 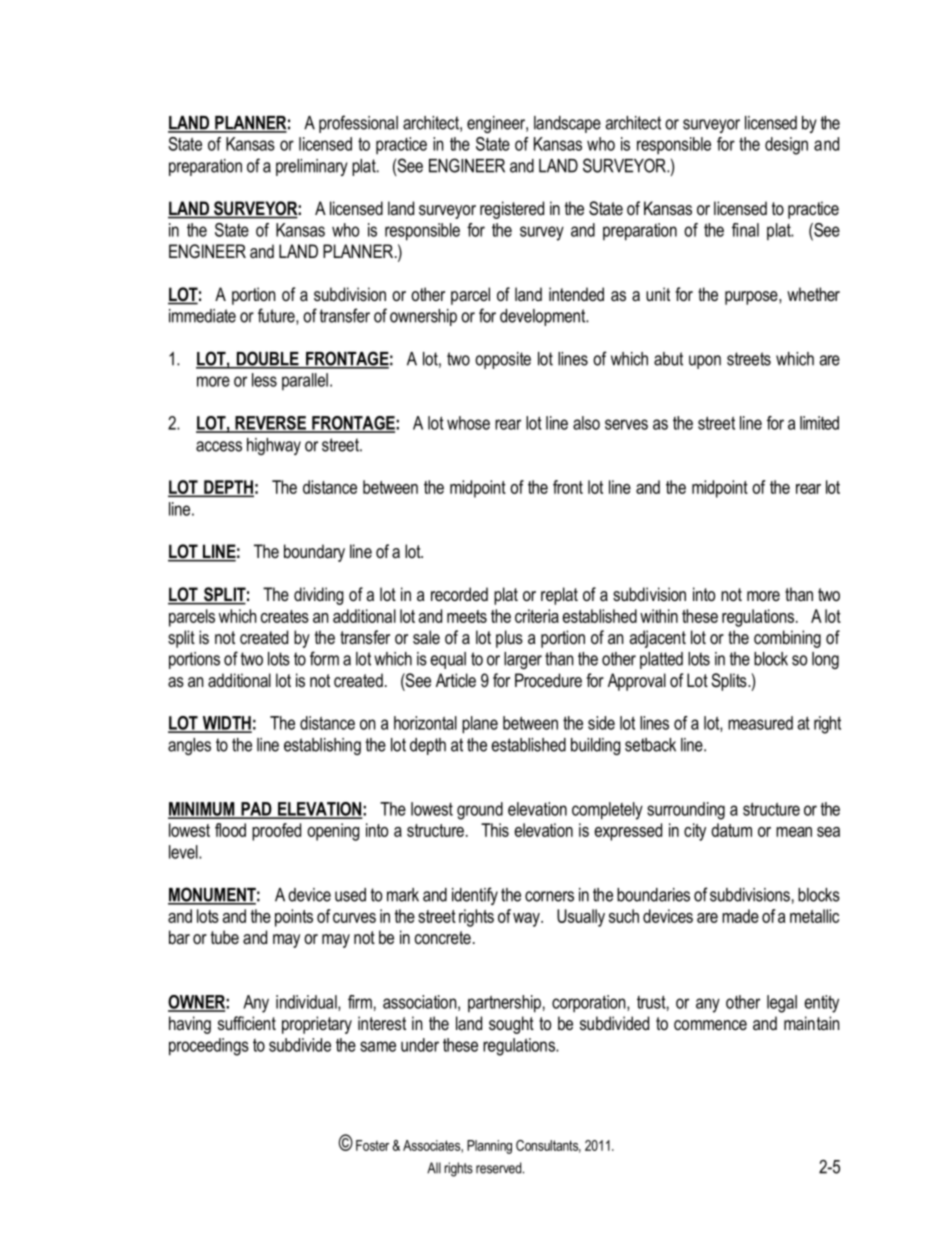 I want to click on creates, so click(x=285, y=616).
